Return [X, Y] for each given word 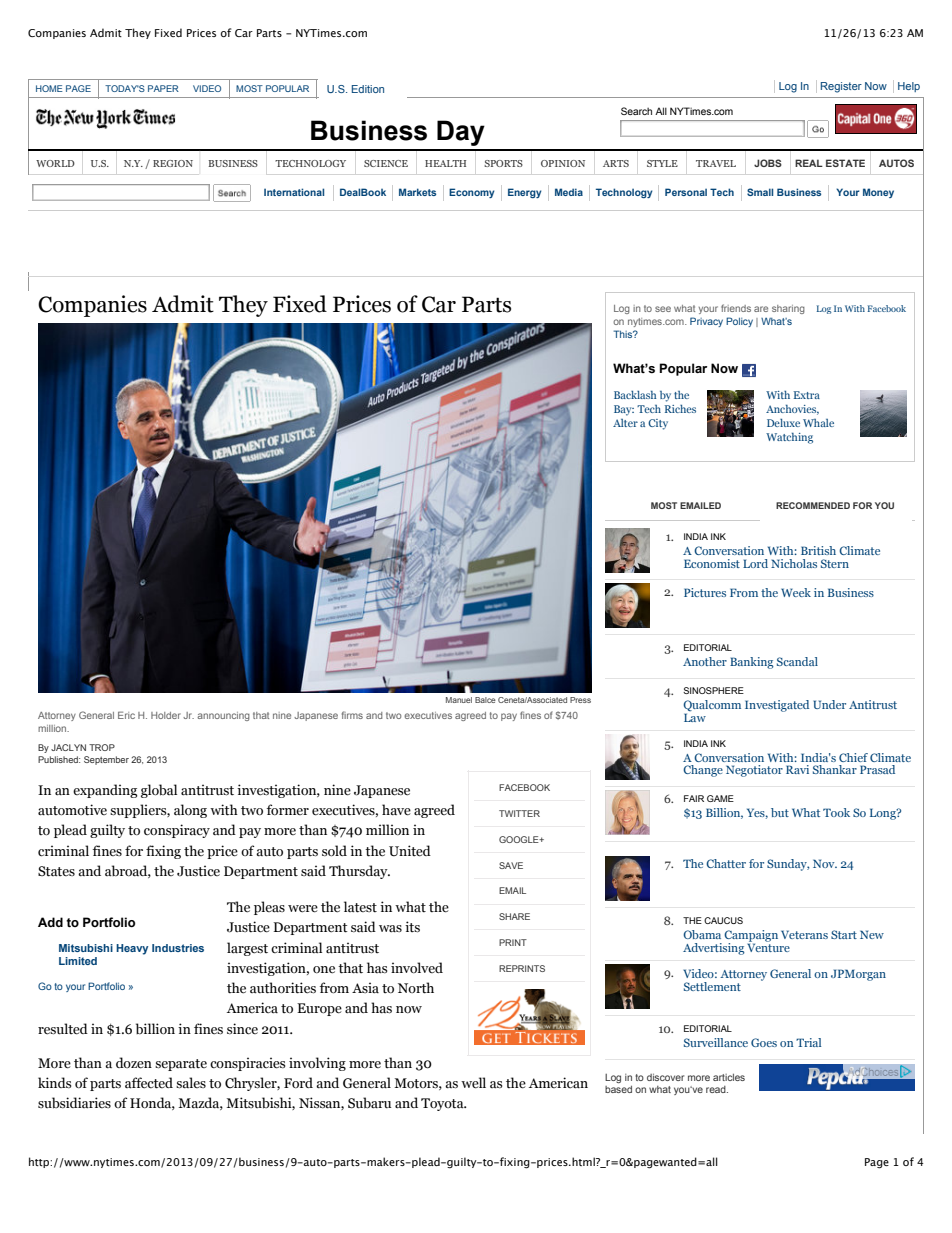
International [294, 192]
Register [841, 87]
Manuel [459, 700]
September [106, 760]
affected [149, 1083]
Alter [625, 423]
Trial [808, 1042]
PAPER [163, 88]
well [473, 1083]
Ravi [797, 769]
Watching [789, 438]
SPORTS [503, 163]
